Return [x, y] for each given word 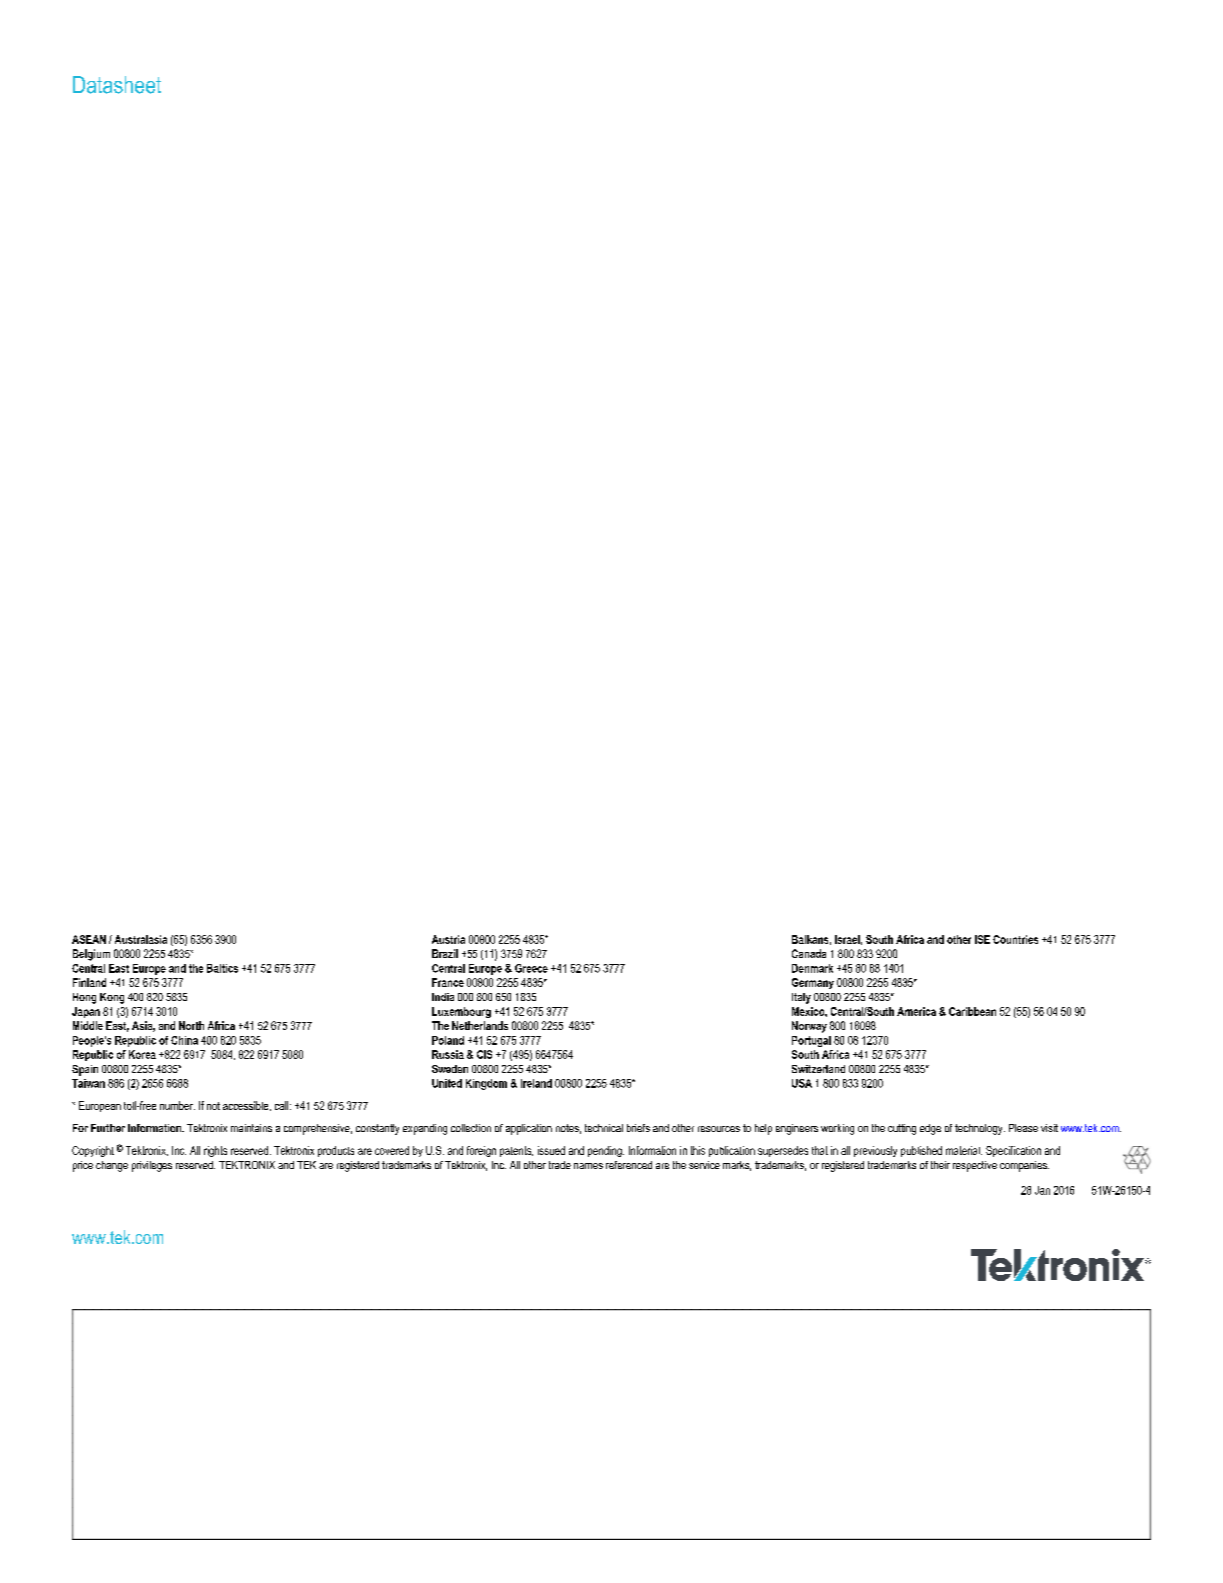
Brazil [445, 953]
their [940, 1165]
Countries [1015, 939]
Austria [448, 939]
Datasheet [117, 85]
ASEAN [89, 939]
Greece [531, 968]
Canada [809, 953]
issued [551, 1150]
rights [215, 1151]
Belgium [91, 955]
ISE [982, 939]
